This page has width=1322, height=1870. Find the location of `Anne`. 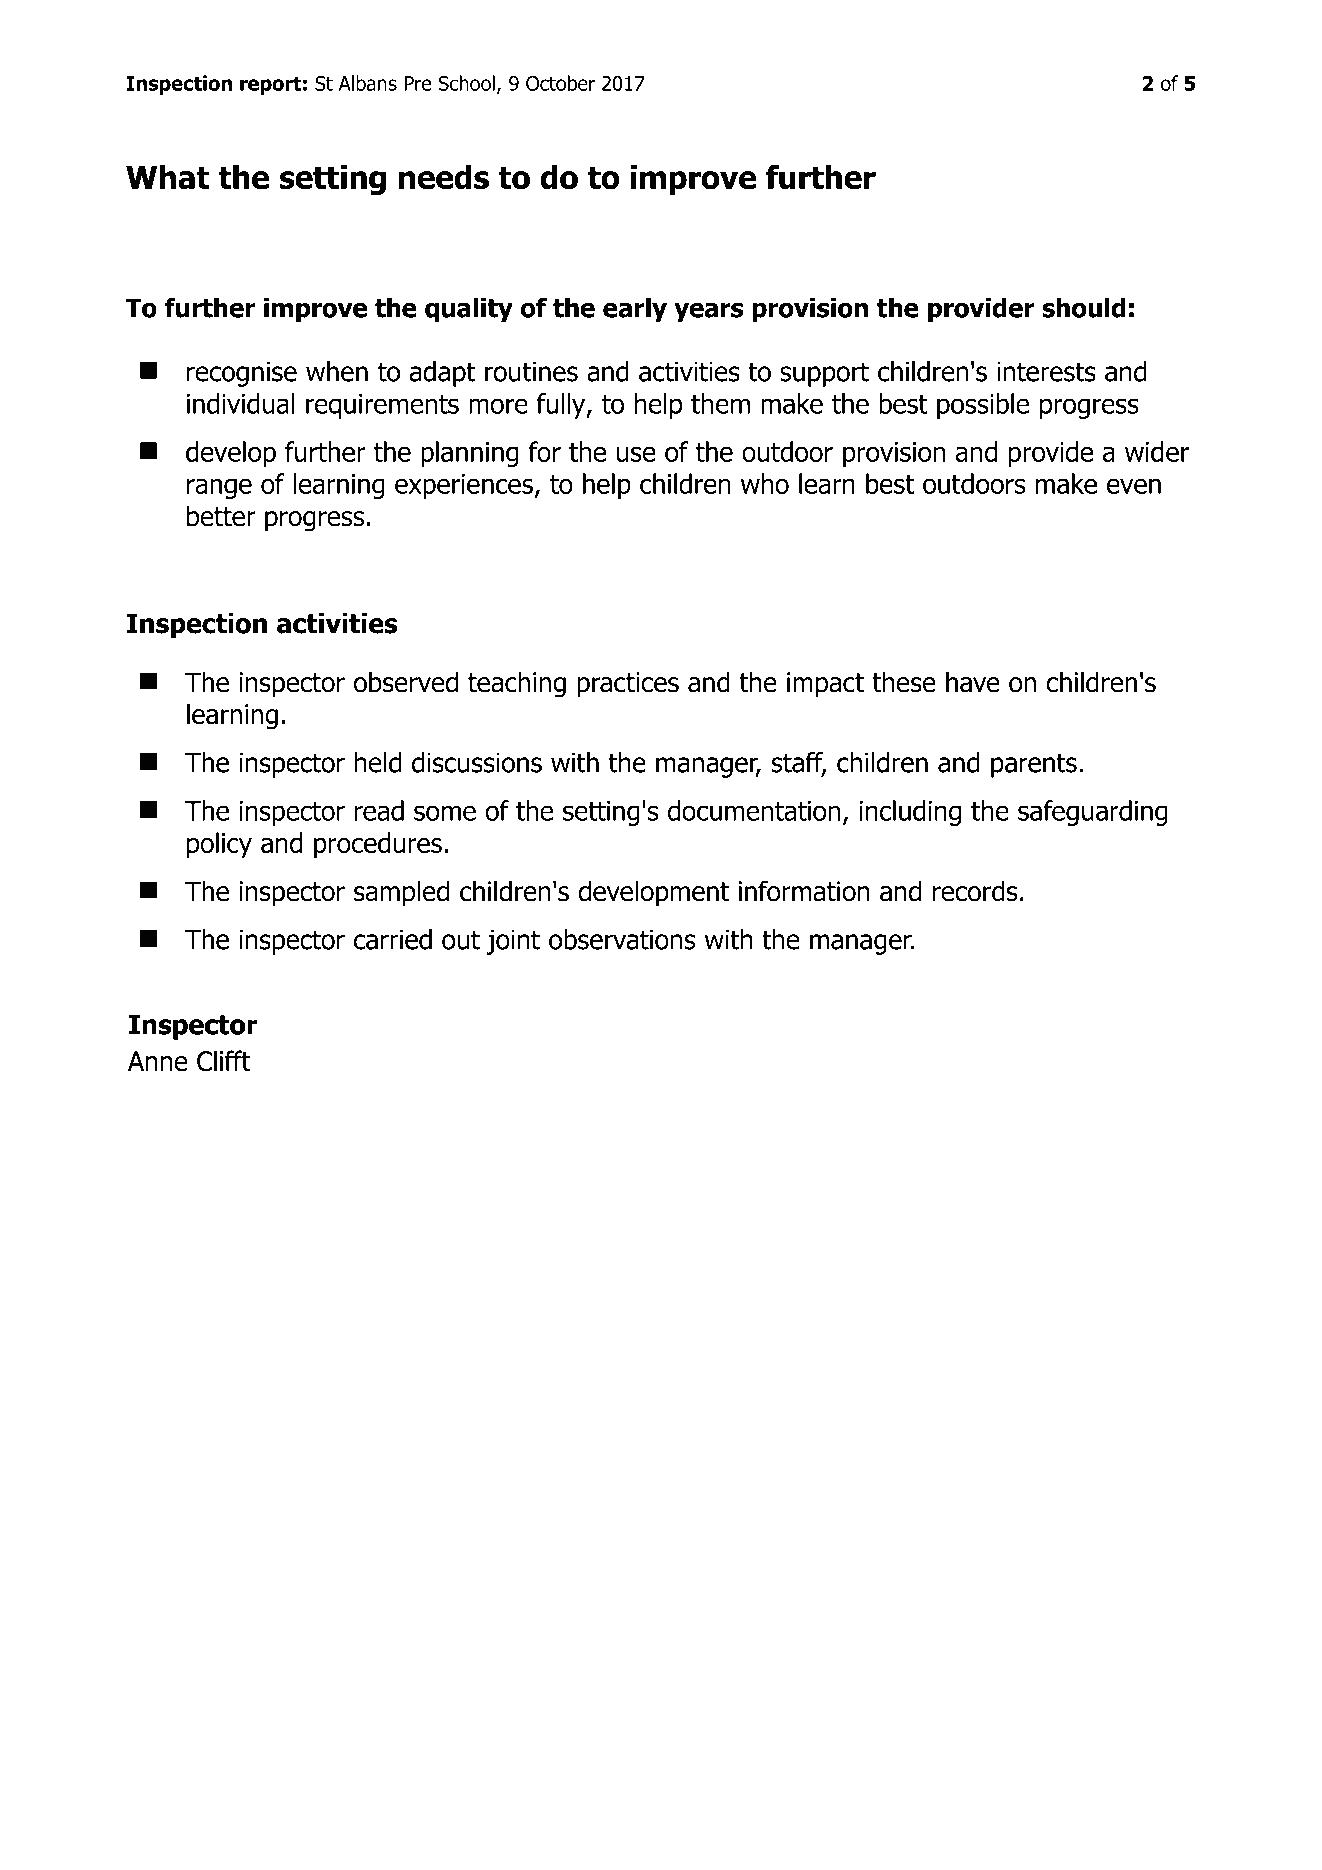

Anne is located at coordinates (158, 1061).
